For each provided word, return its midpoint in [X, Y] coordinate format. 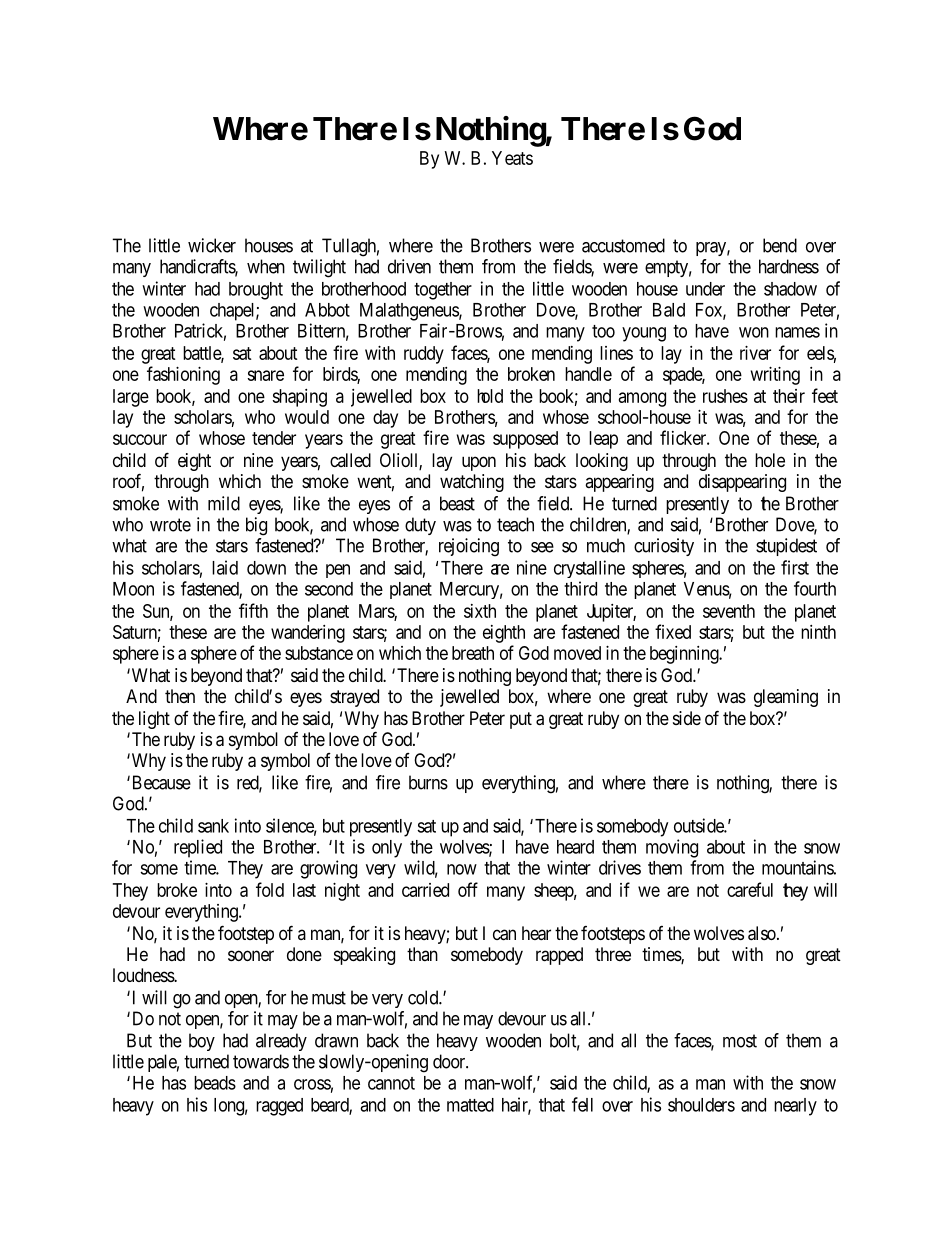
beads [215, 1083]
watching [472, 483]
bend [780, 245]
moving [672, 848]
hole [770, 460]
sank [213, 826]
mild [224, 503]
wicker [212, 245]
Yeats [512, 158]
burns [428, 782]
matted [470, 1105]
